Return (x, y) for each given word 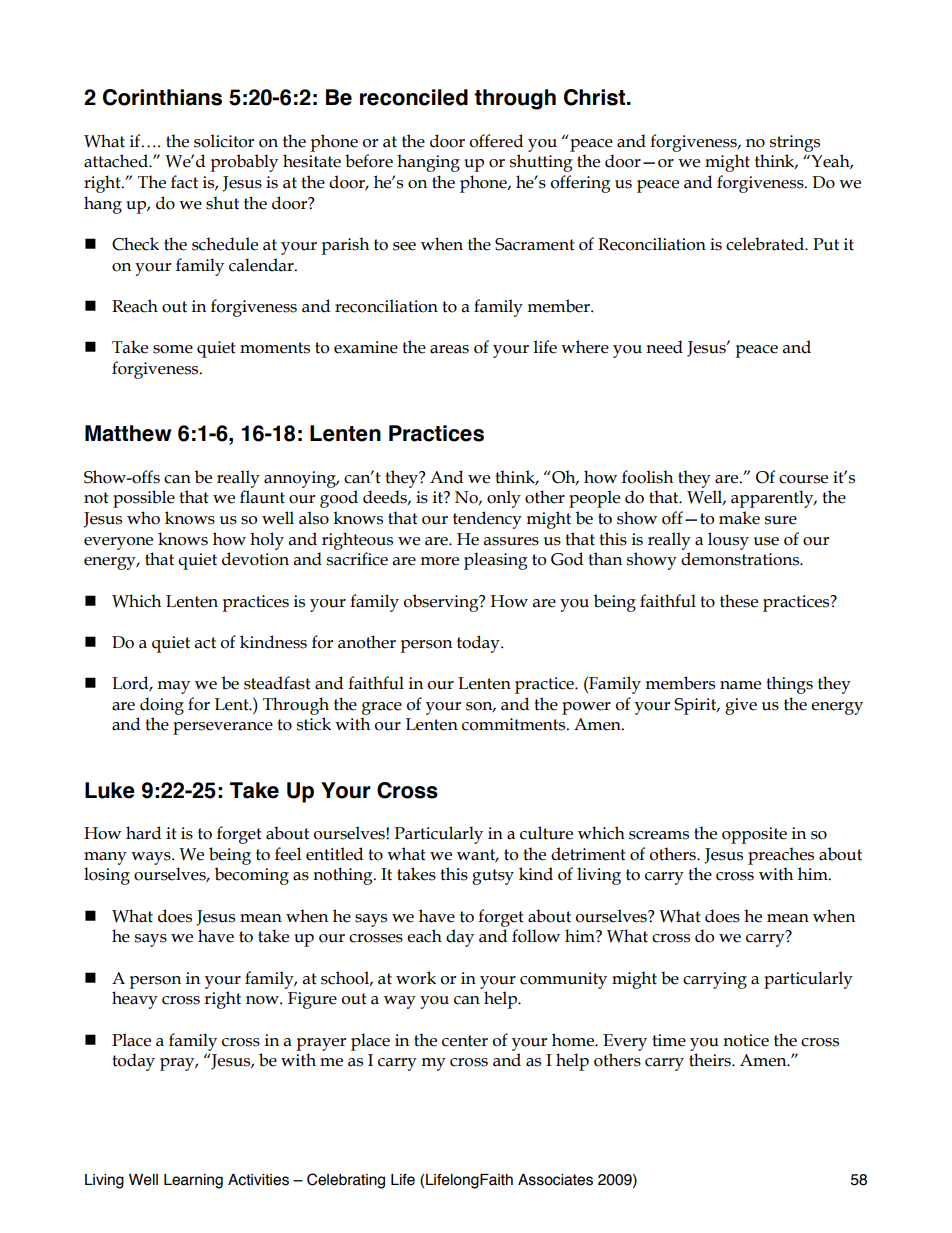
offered (496, 141)
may (173, 687)
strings (795, 143)
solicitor (224, 141)
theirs (711, 1060)
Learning (193, 1181)
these (739, 601)
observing (442, 603)
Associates (555, 1180)
